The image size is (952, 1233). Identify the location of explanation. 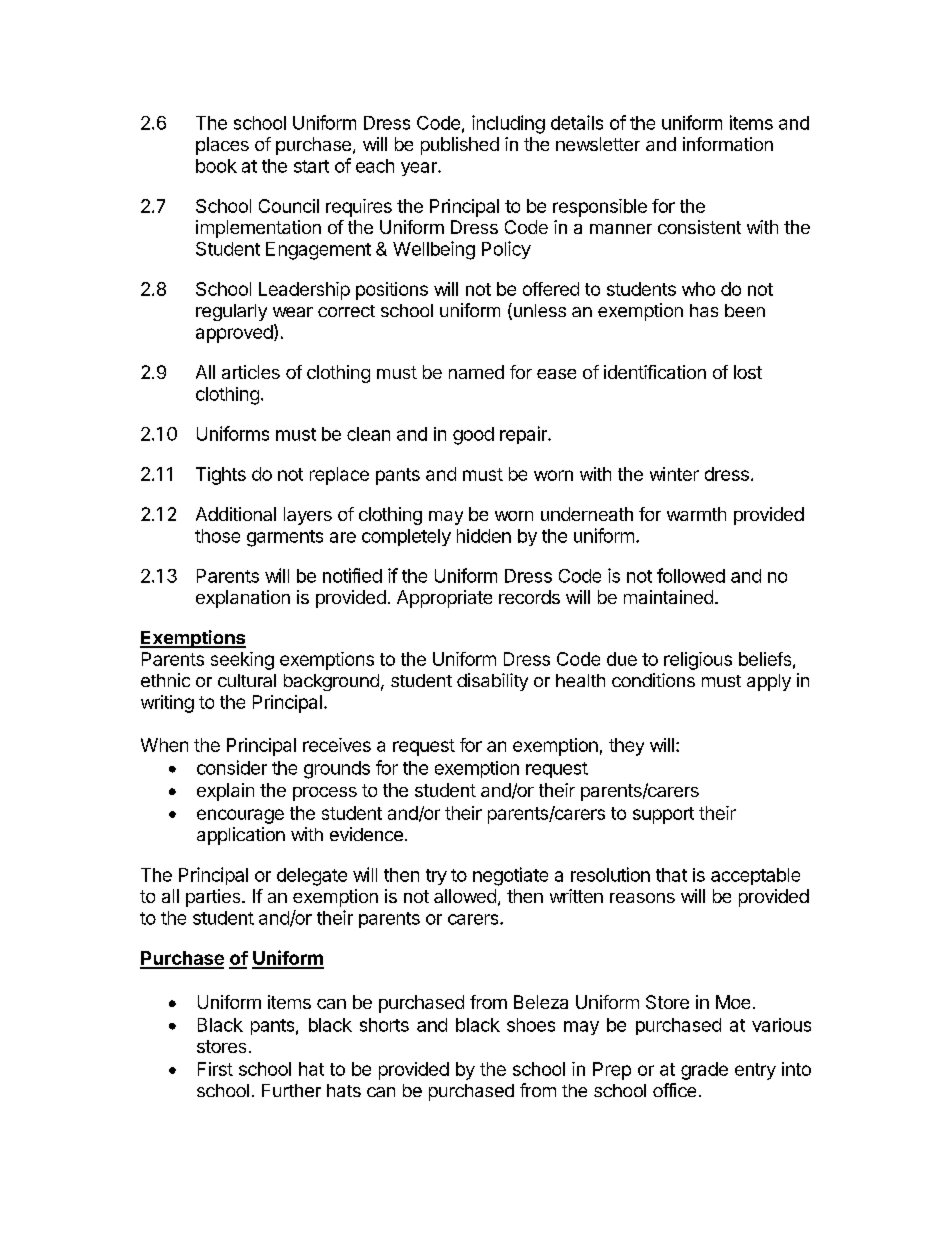
(243, 599).
